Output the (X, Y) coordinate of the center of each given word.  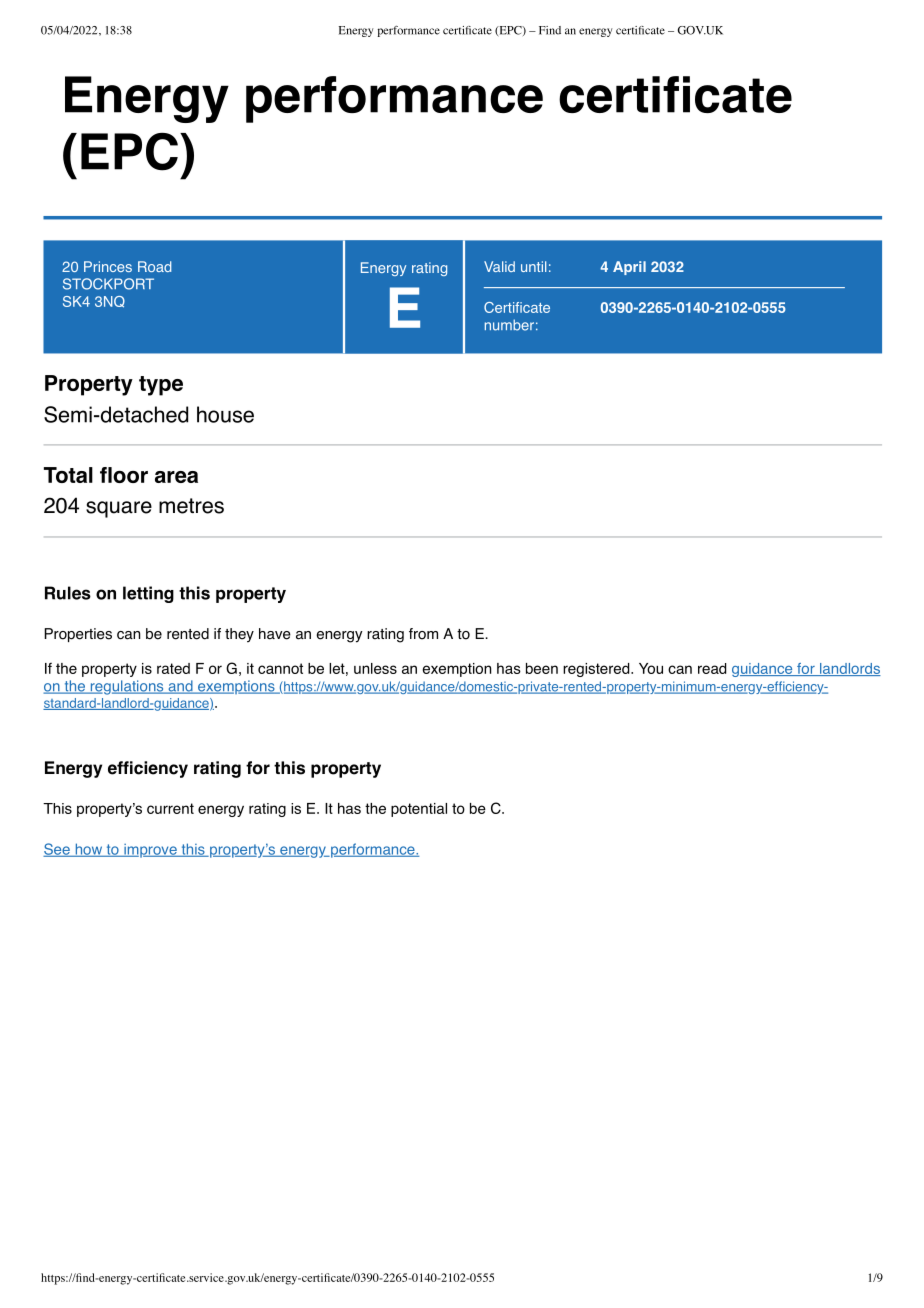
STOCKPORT (108, 284)
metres (191, 506)
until (533, 266)
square (119, 509)
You (651, 668)
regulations (127, 687)
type (161, 386)
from (423, 634)
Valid (499, 266)
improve (150, 851)
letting (148, 594)
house (225, 414)
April (629, 268)
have (275, 634)
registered (596, 670)
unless (375, 668)
